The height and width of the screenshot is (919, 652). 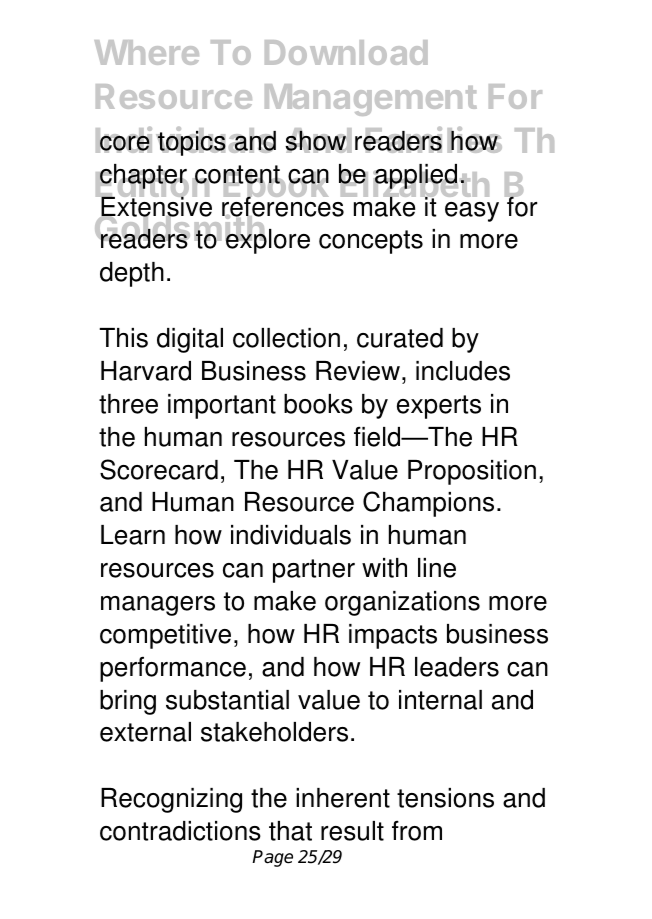 What do you see at coordinates (371, 242) in the screenshot?
I see `concepts` at bounding box center [371, 242].
